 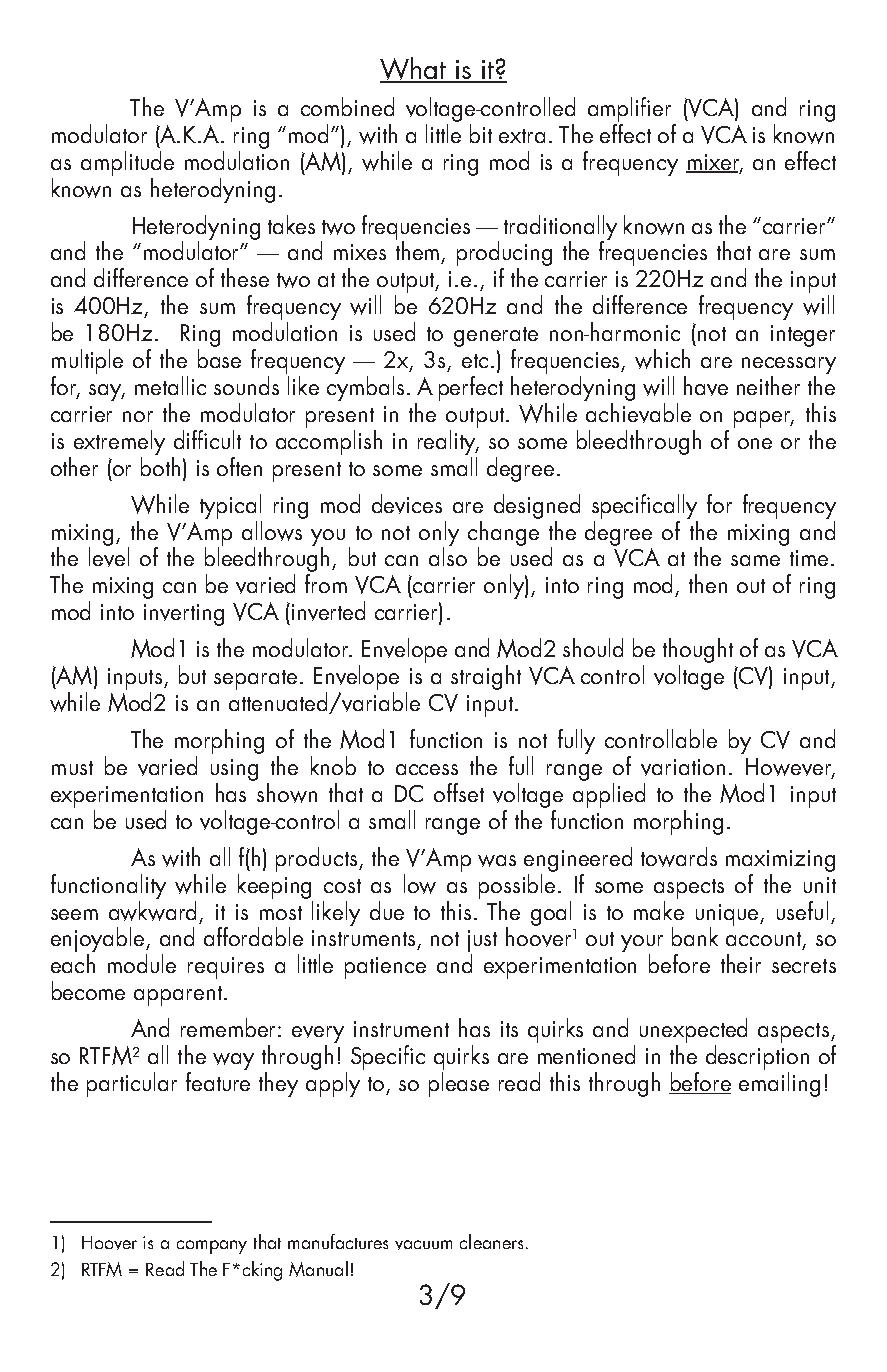 I want to click on amplifier, so click(x=629, y=109).
